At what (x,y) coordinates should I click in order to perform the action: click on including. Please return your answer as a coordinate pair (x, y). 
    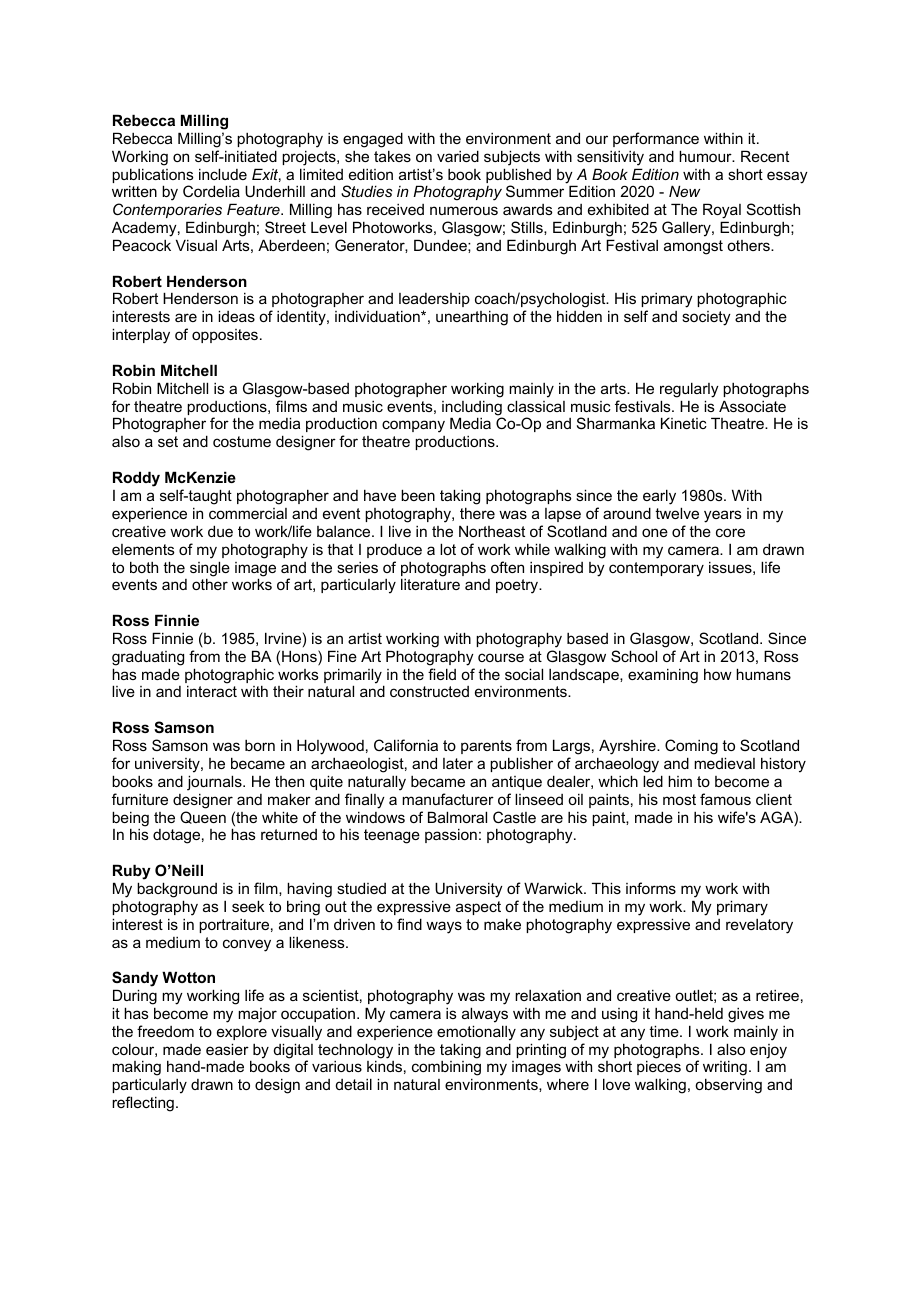
    Looking at the image, I should click on (472, 409).
